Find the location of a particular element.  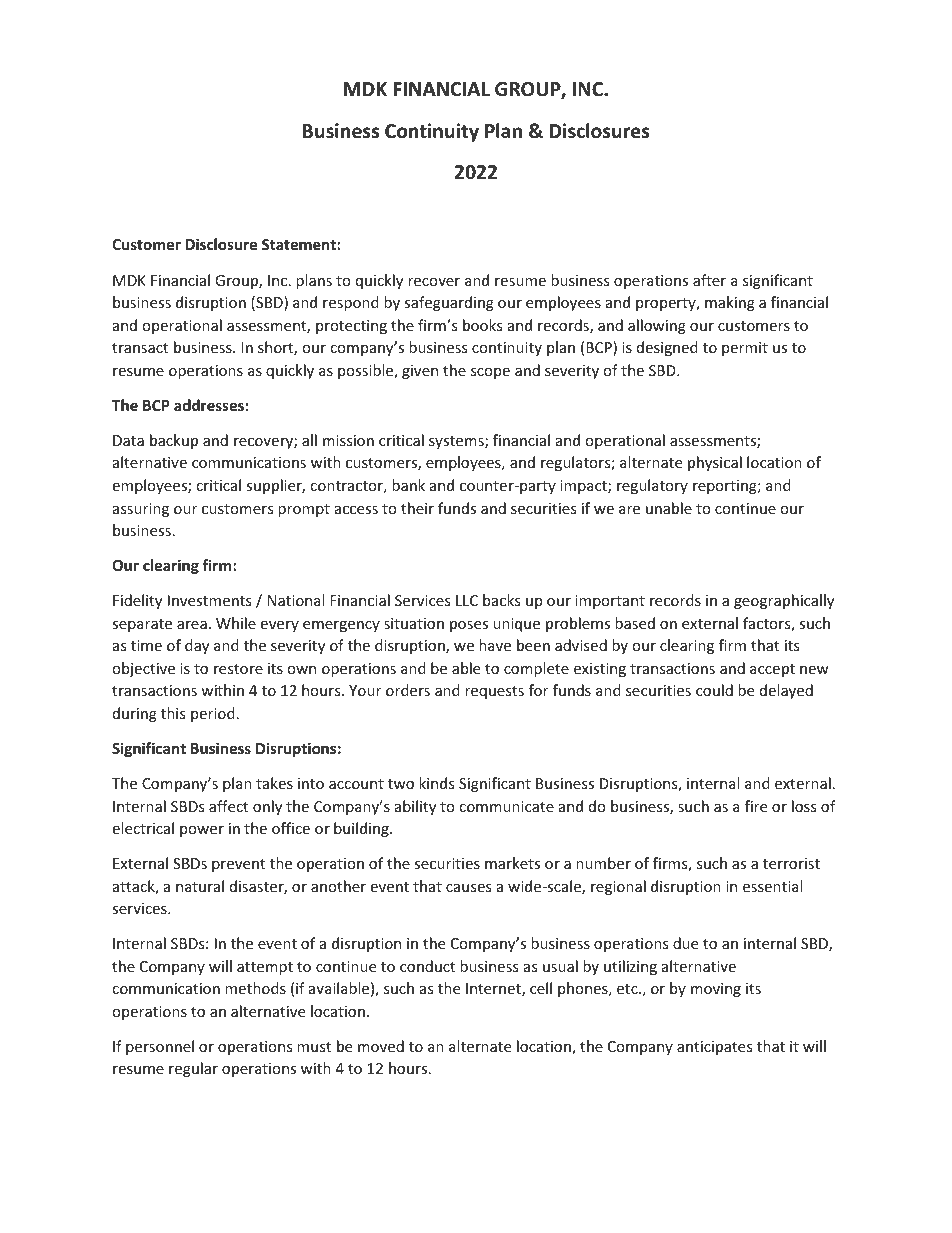

communicate is located at coordinates (506, 806).
